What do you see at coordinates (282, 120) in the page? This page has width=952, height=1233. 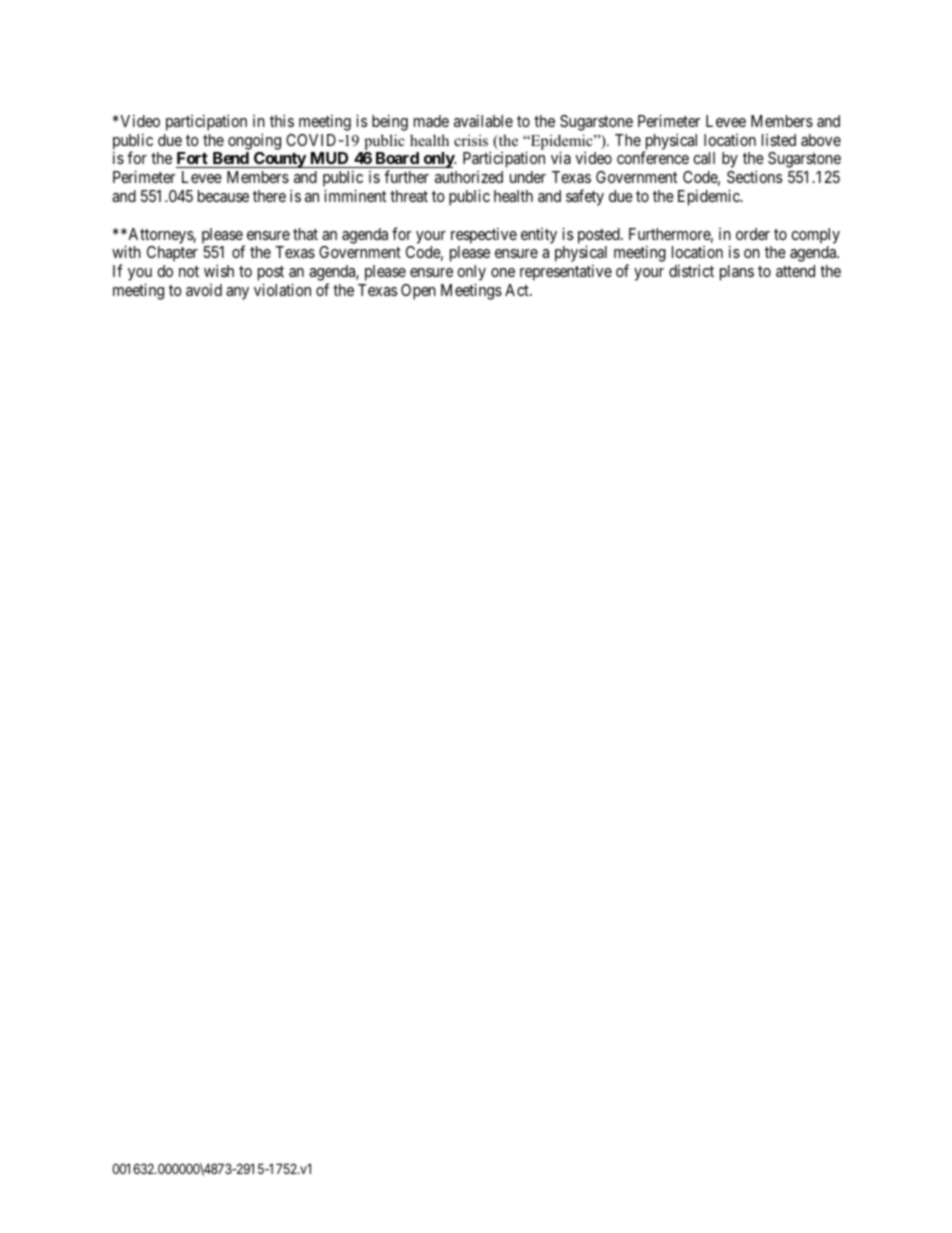 I see `this` at bounding box center [282, 120].
